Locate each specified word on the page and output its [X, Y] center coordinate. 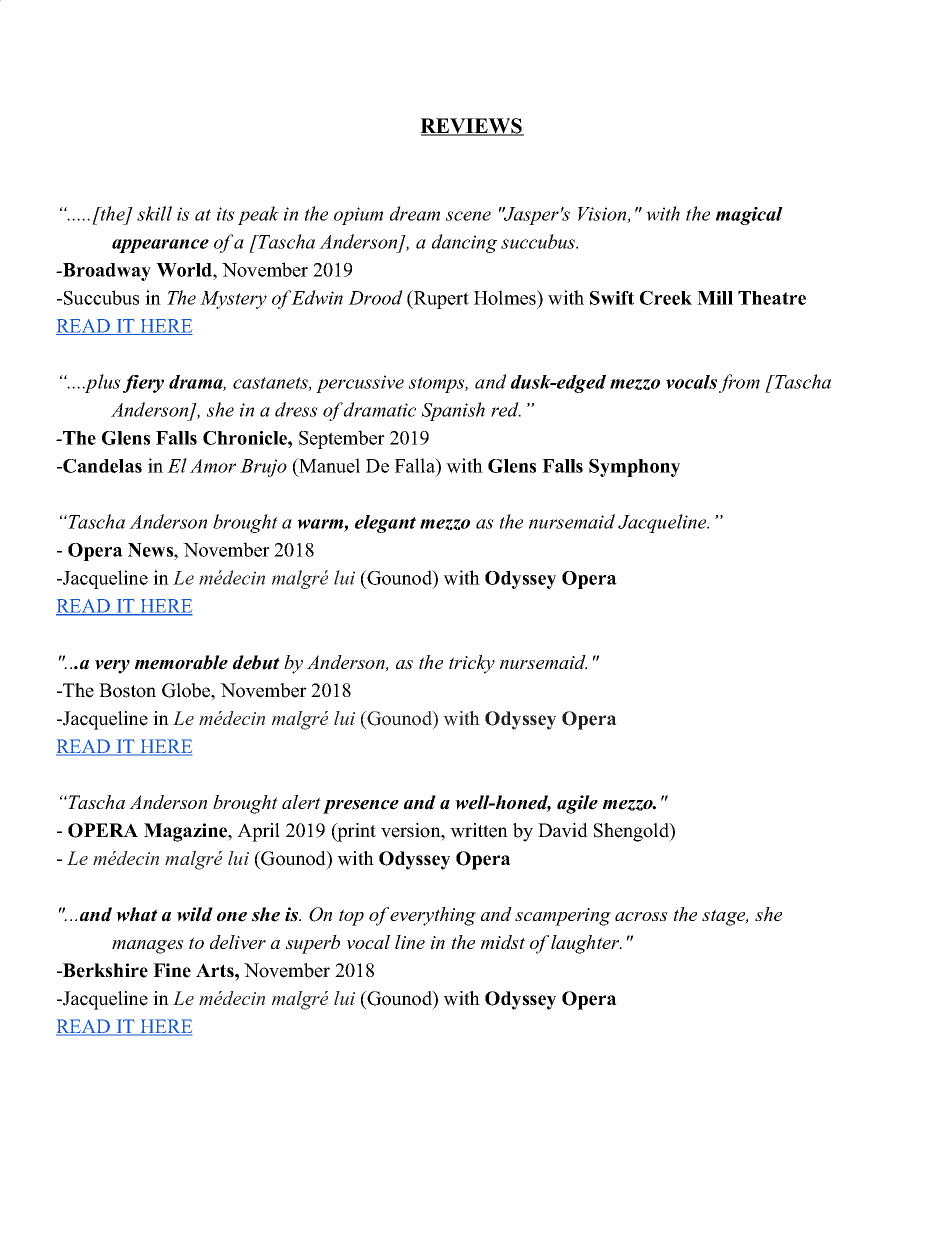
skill [154, 213]
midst [503, 942]
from [739, 383]
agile [577, 804]
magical [749, 216]
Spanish [453, 411]
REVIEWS [472, 127]
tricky [472, 664]
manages [148, 947]
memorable [181, 662]
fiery [143, 384]
